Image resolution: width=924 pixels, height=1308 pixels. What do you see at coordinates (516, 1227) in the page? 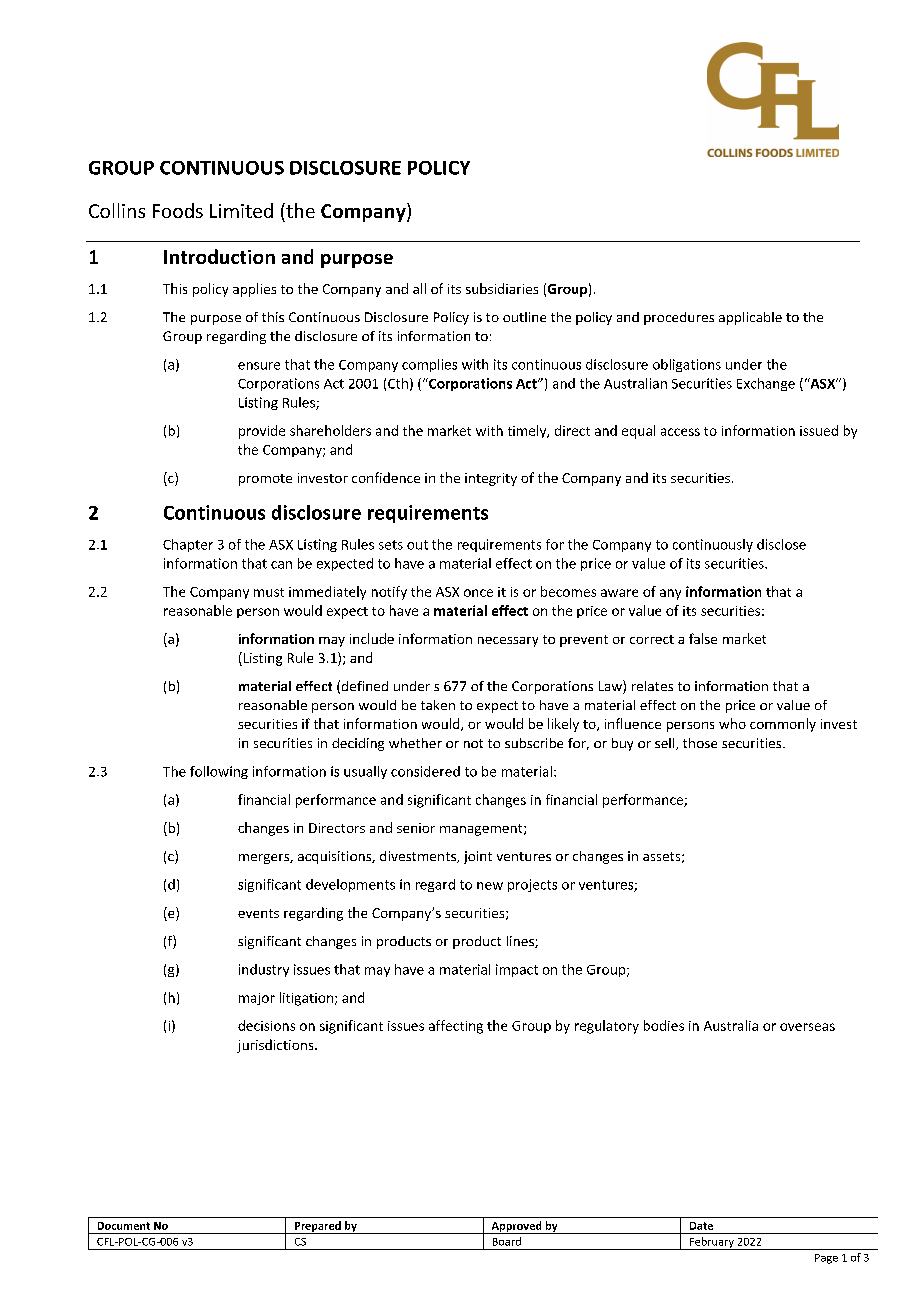
I see `Approved` at bounding box center [516, 1227].
